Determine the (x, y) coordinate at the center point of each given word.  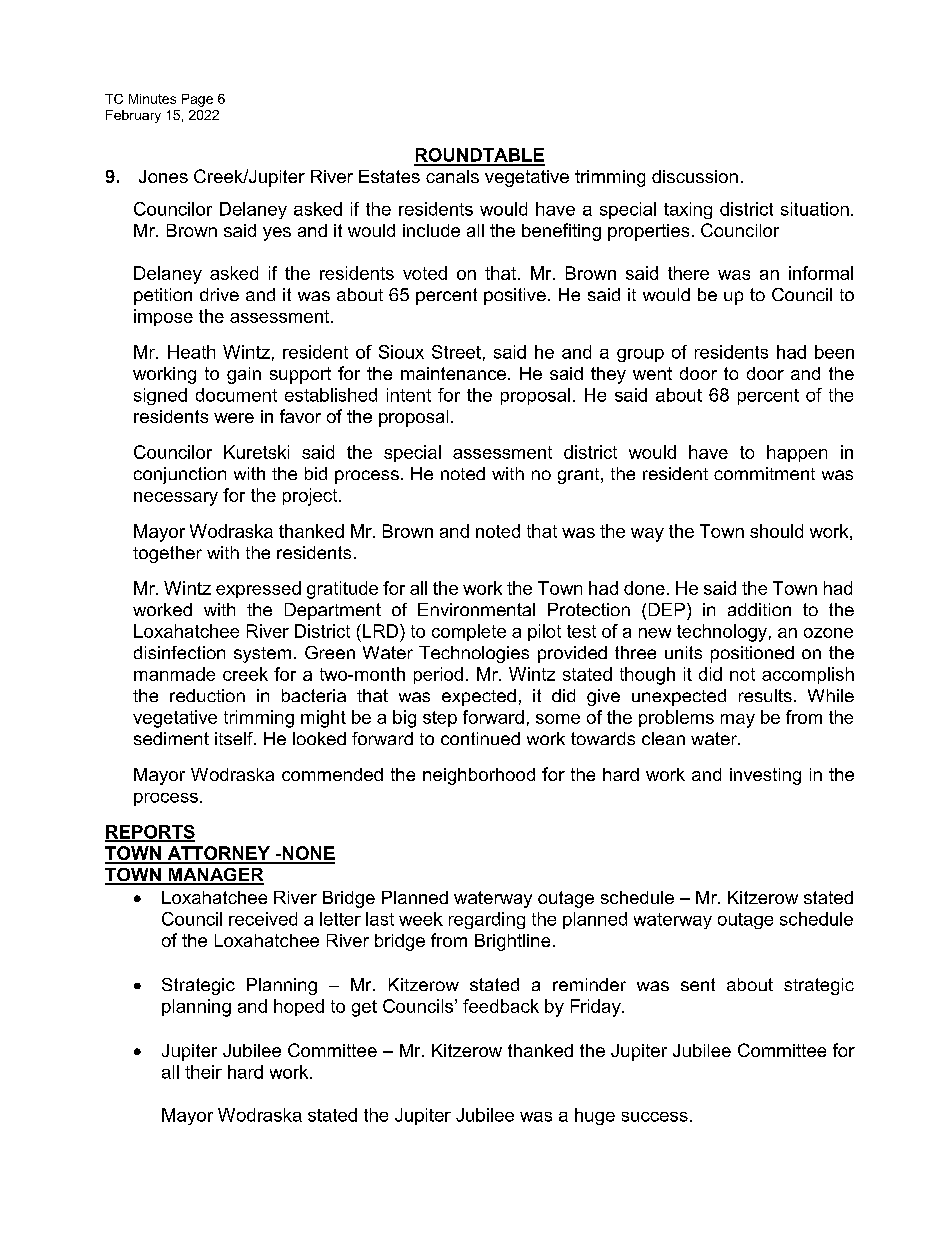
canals (452, 176)
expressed (258, 589)
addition (759, 609)
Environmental (476, 609)
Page (197, 100)
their (203, 1072)
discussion (695, 176)
